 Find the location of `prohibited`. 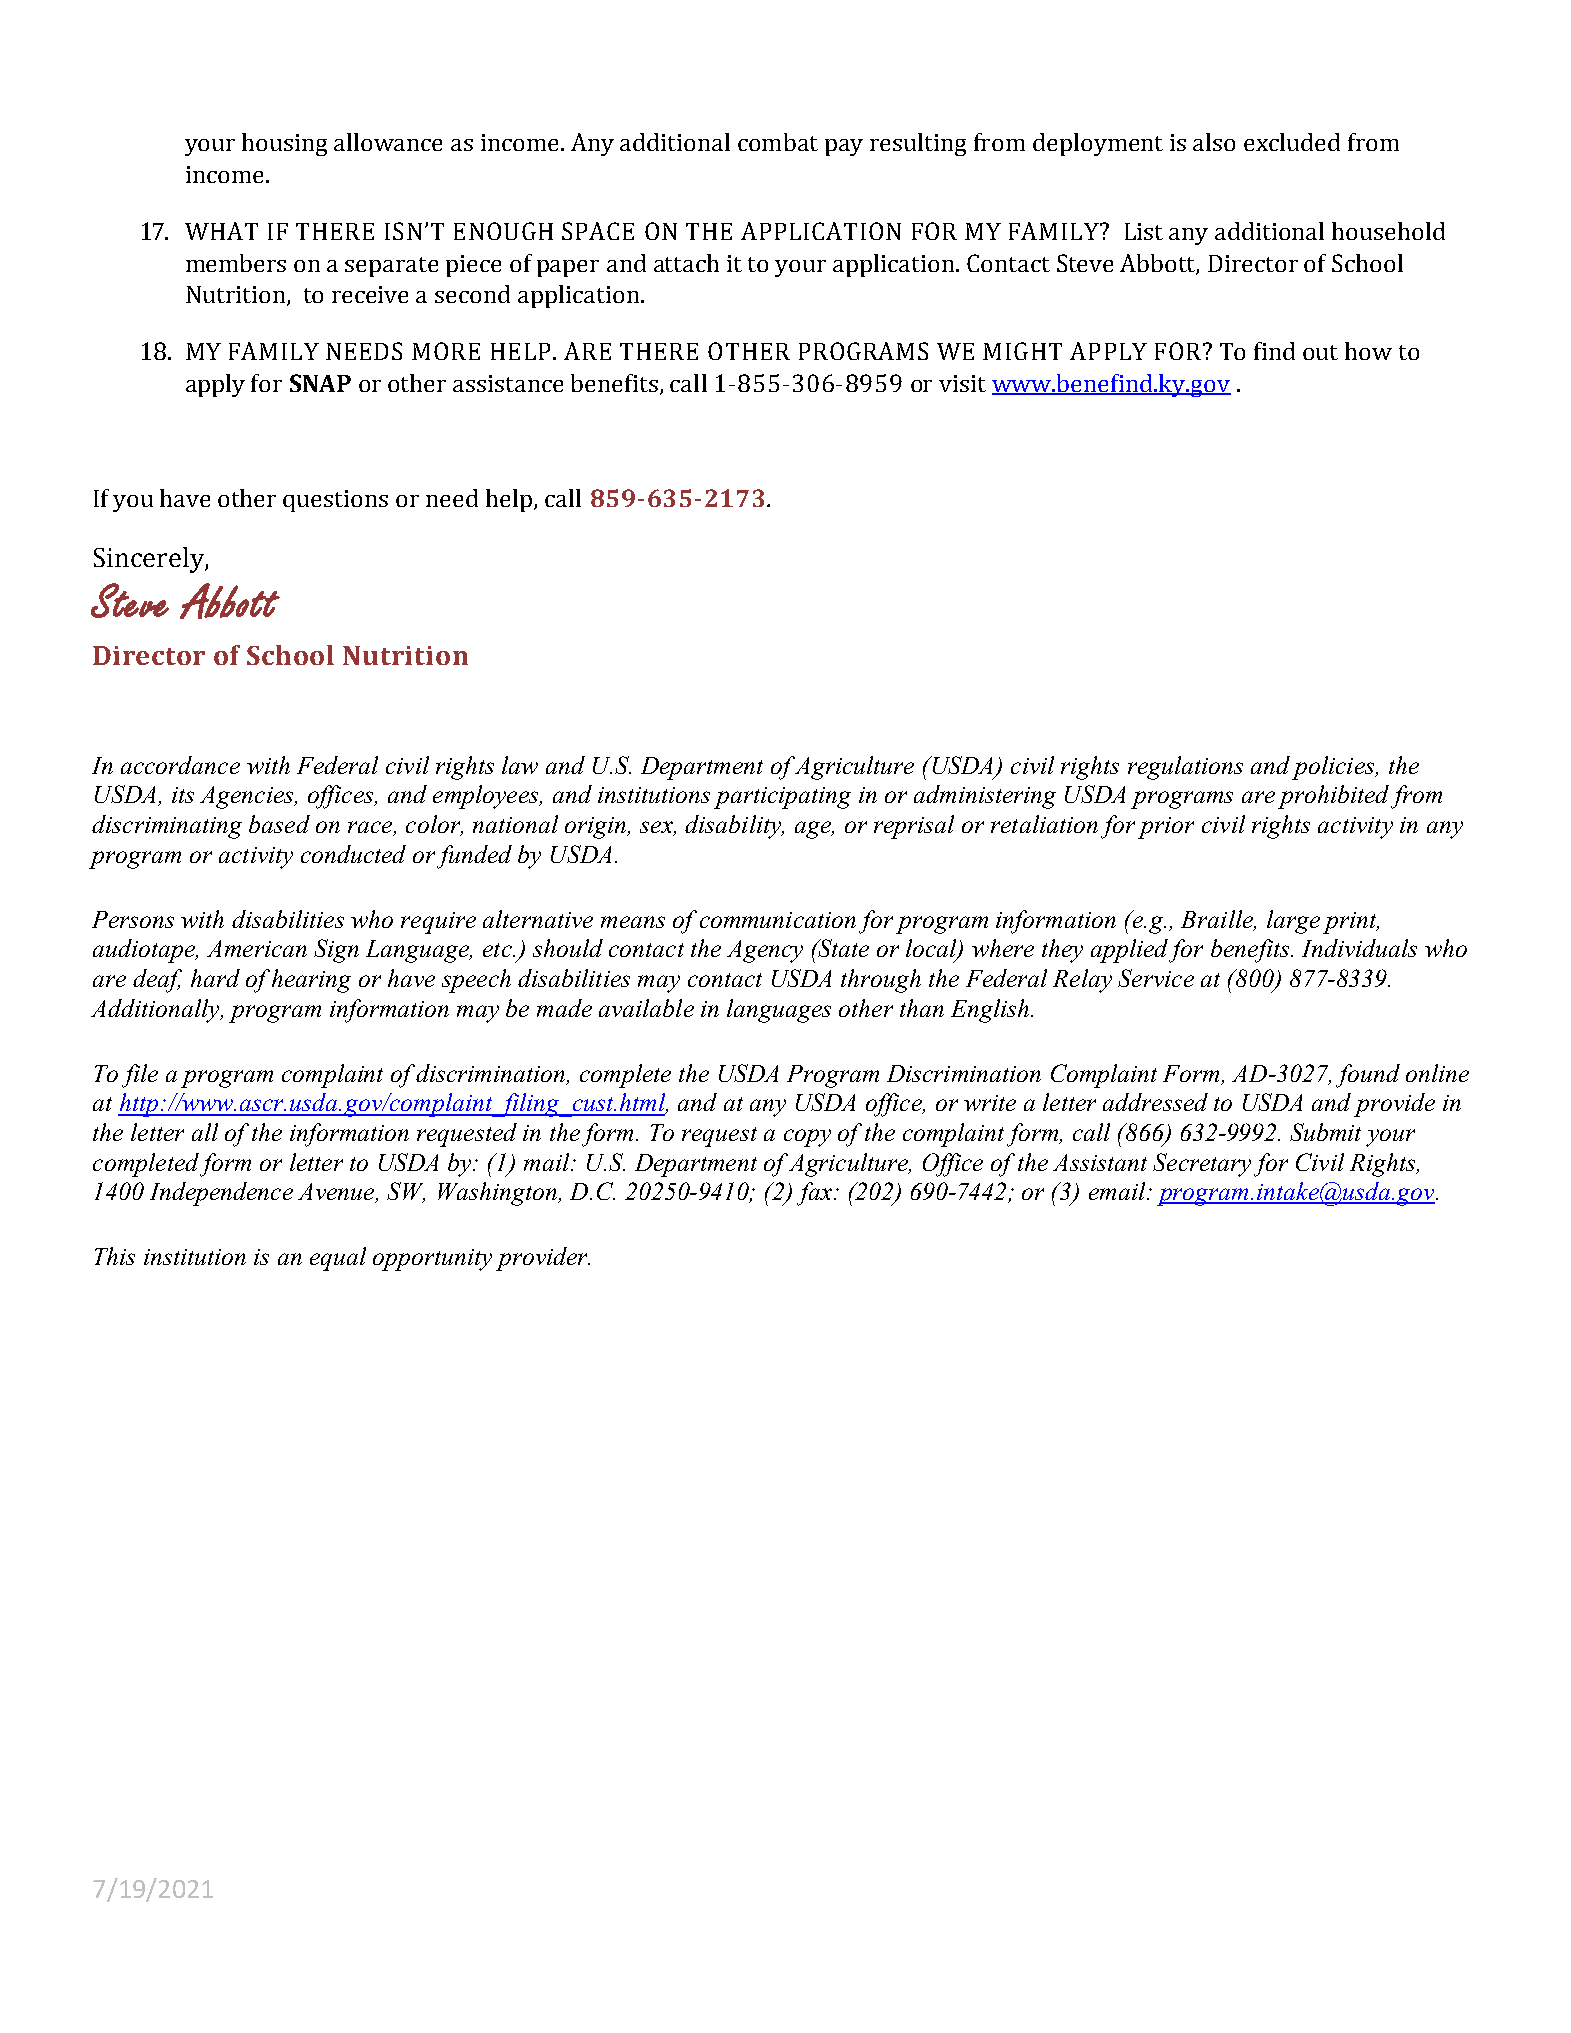

prohibited is located at coordinates (1333, 797).
